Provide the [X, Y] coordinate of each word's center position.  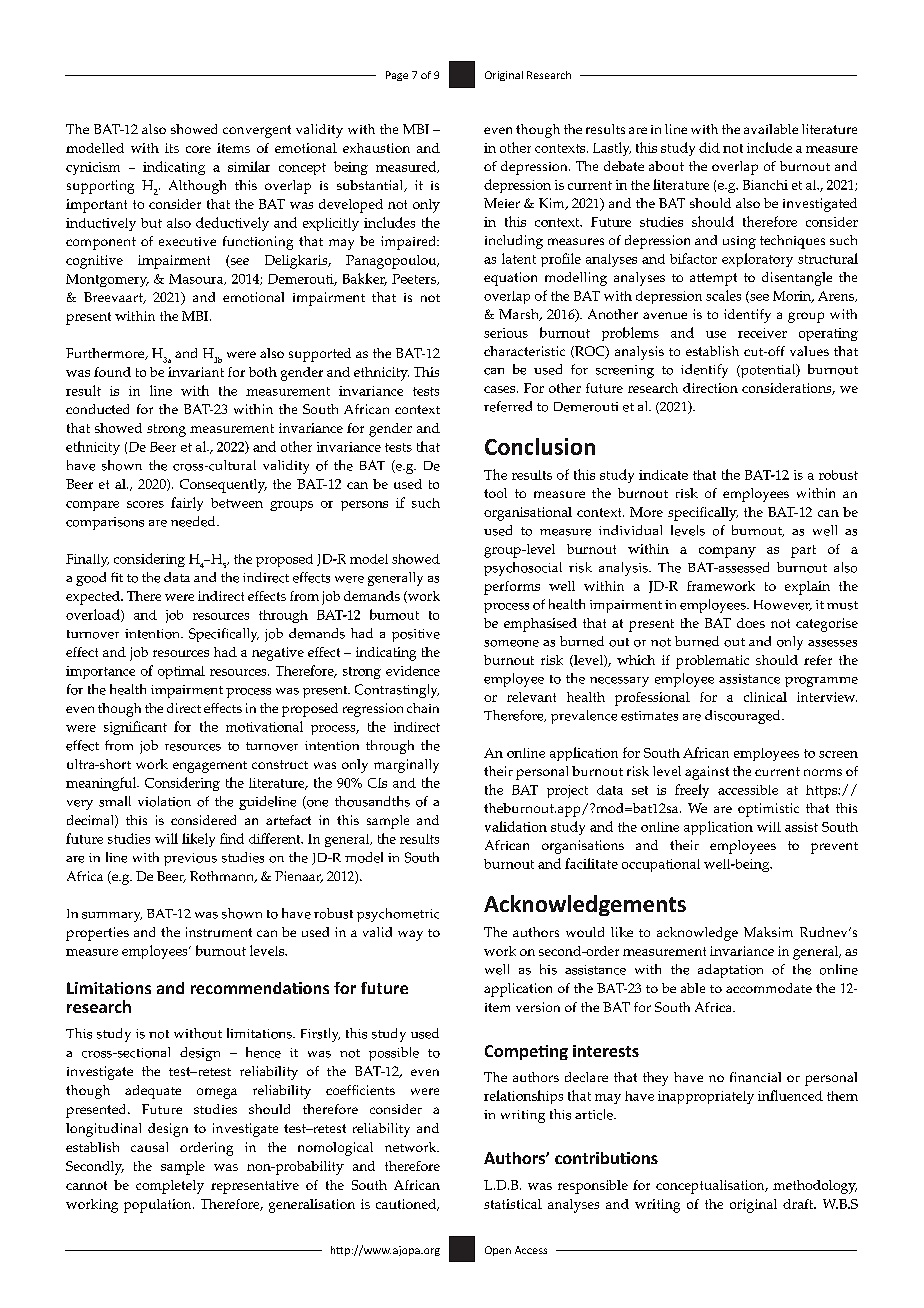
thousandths [372, 801]
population [159, 1206]
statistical [513, 1204]
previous [190, 859]
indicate [663, 475]
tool [495, 493]
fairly [187, 504]
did [709, 147]
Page [397, 76]
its [172, 148]
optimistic [768, 810]
